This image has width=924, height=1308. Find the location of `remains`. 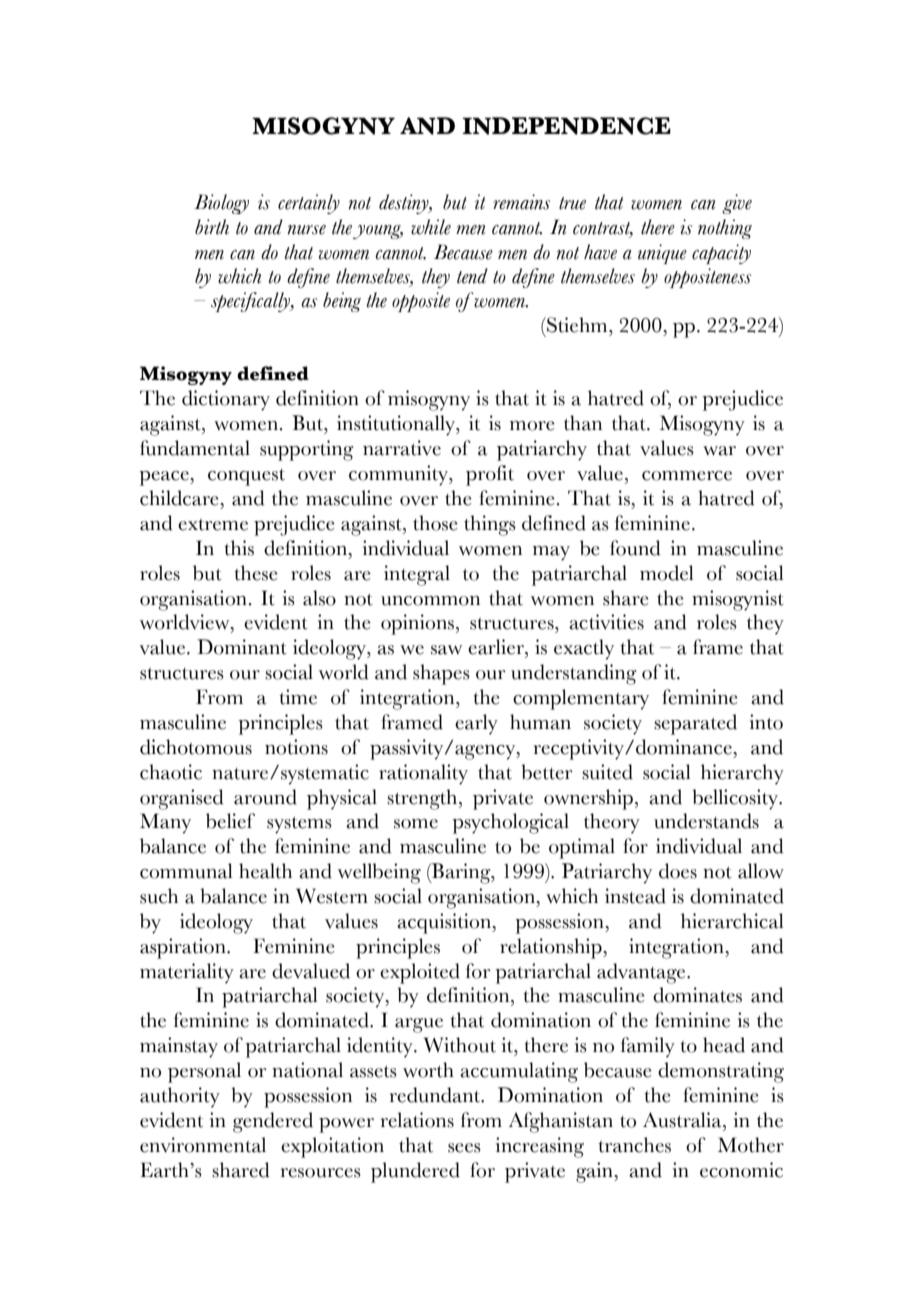

remains is located at coordinates (521, 202).
